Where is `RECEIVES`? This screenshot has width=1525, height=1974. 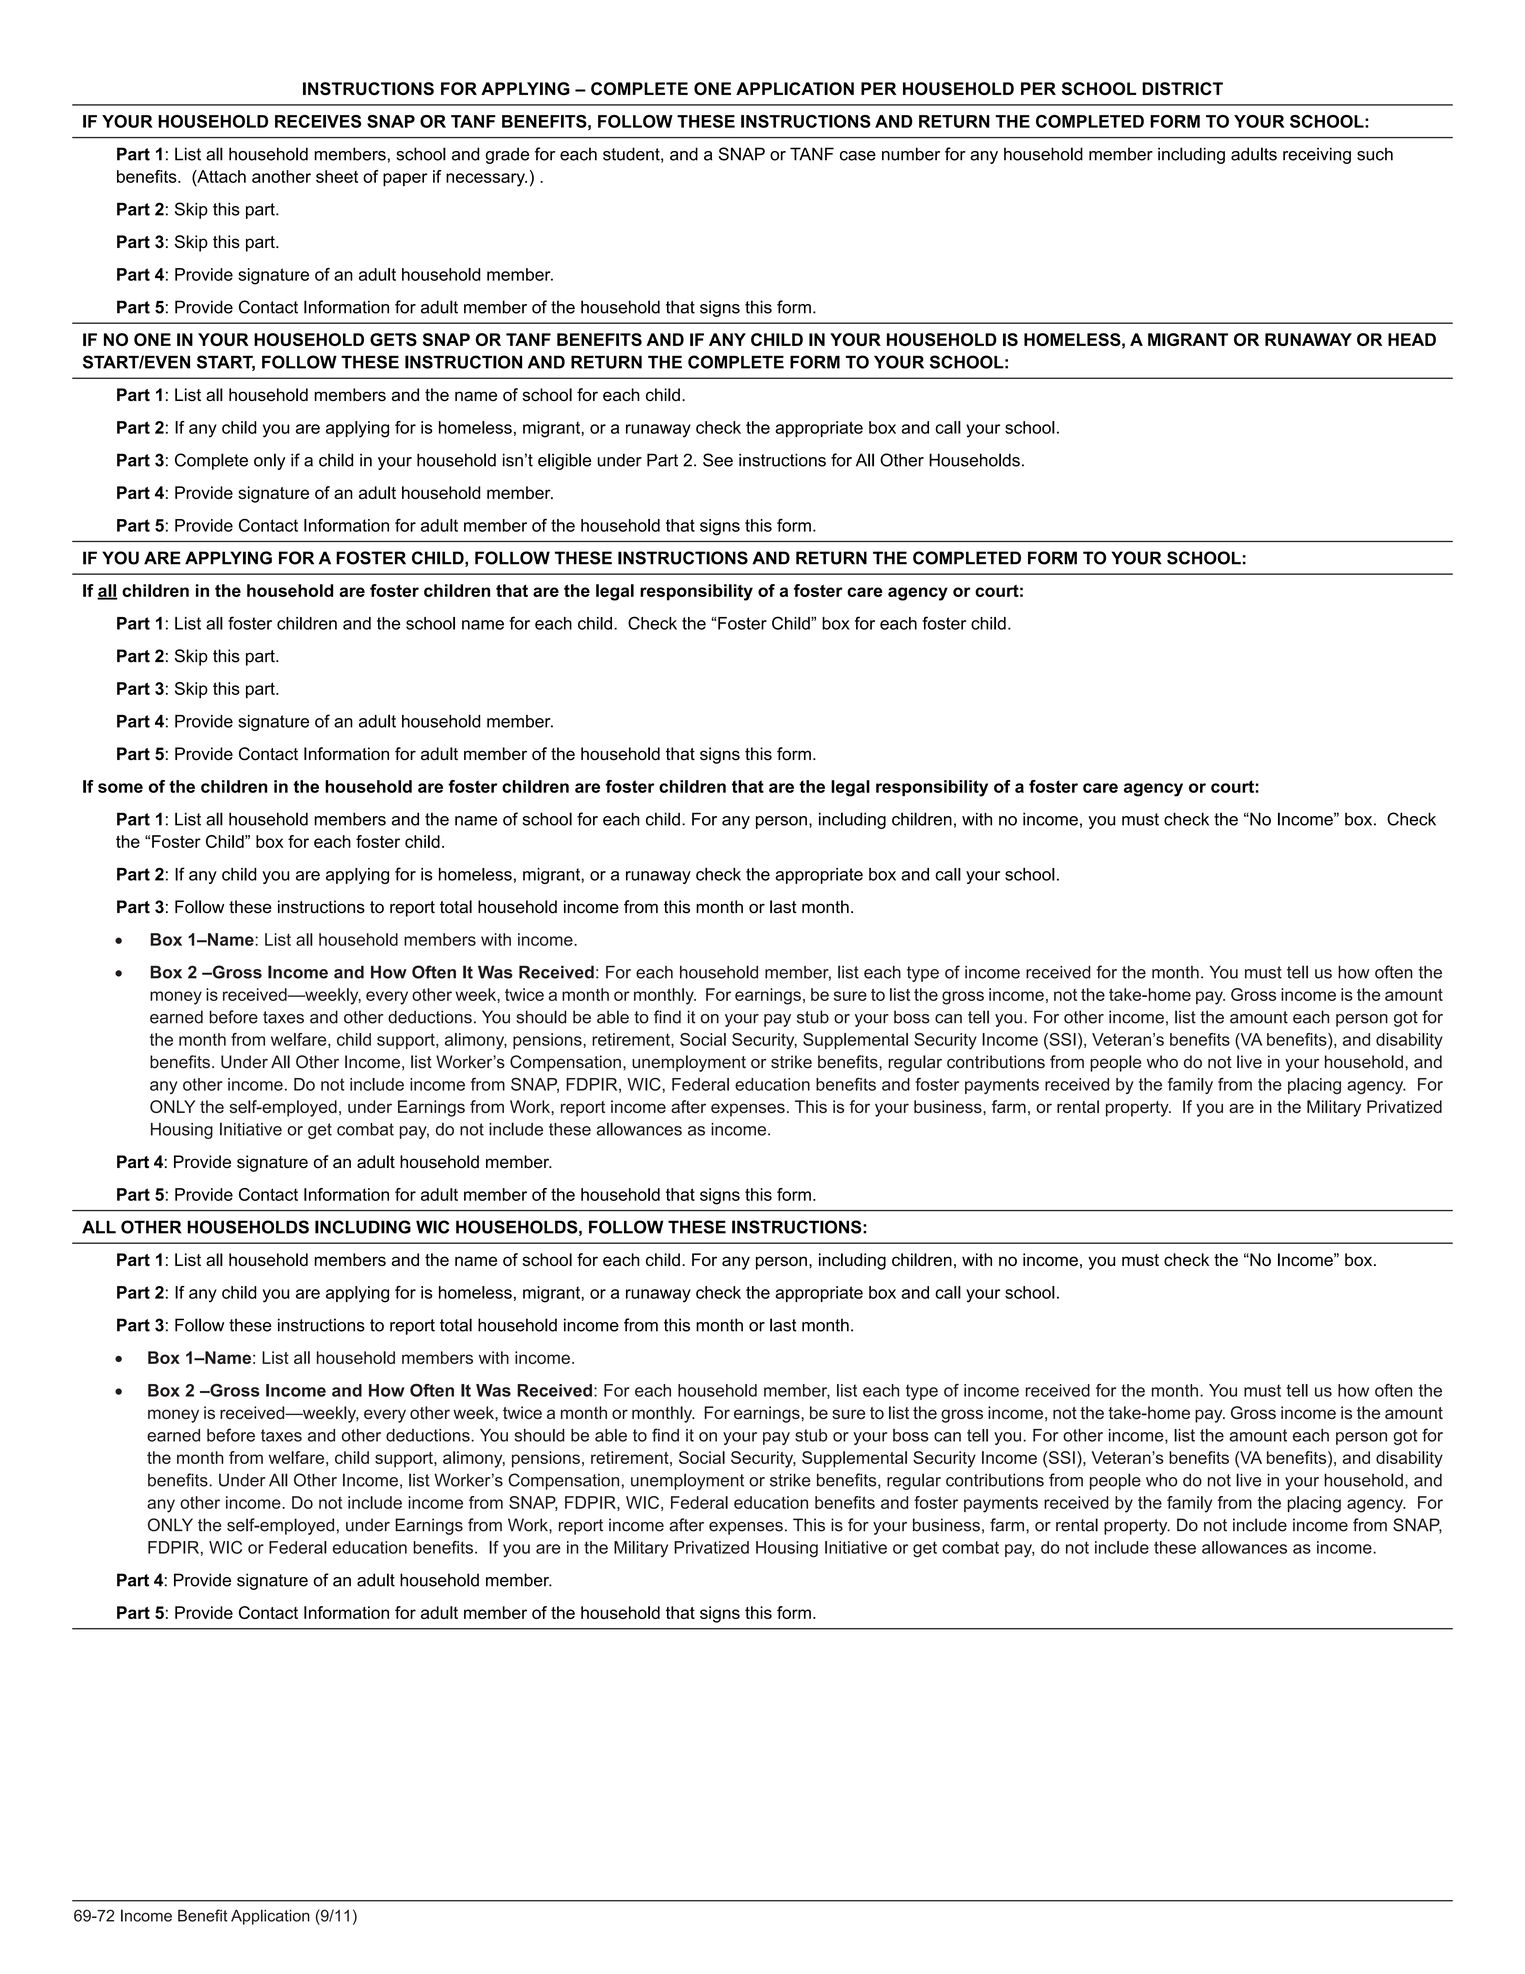 RECEIVES is located at coordinates (318, 121).
